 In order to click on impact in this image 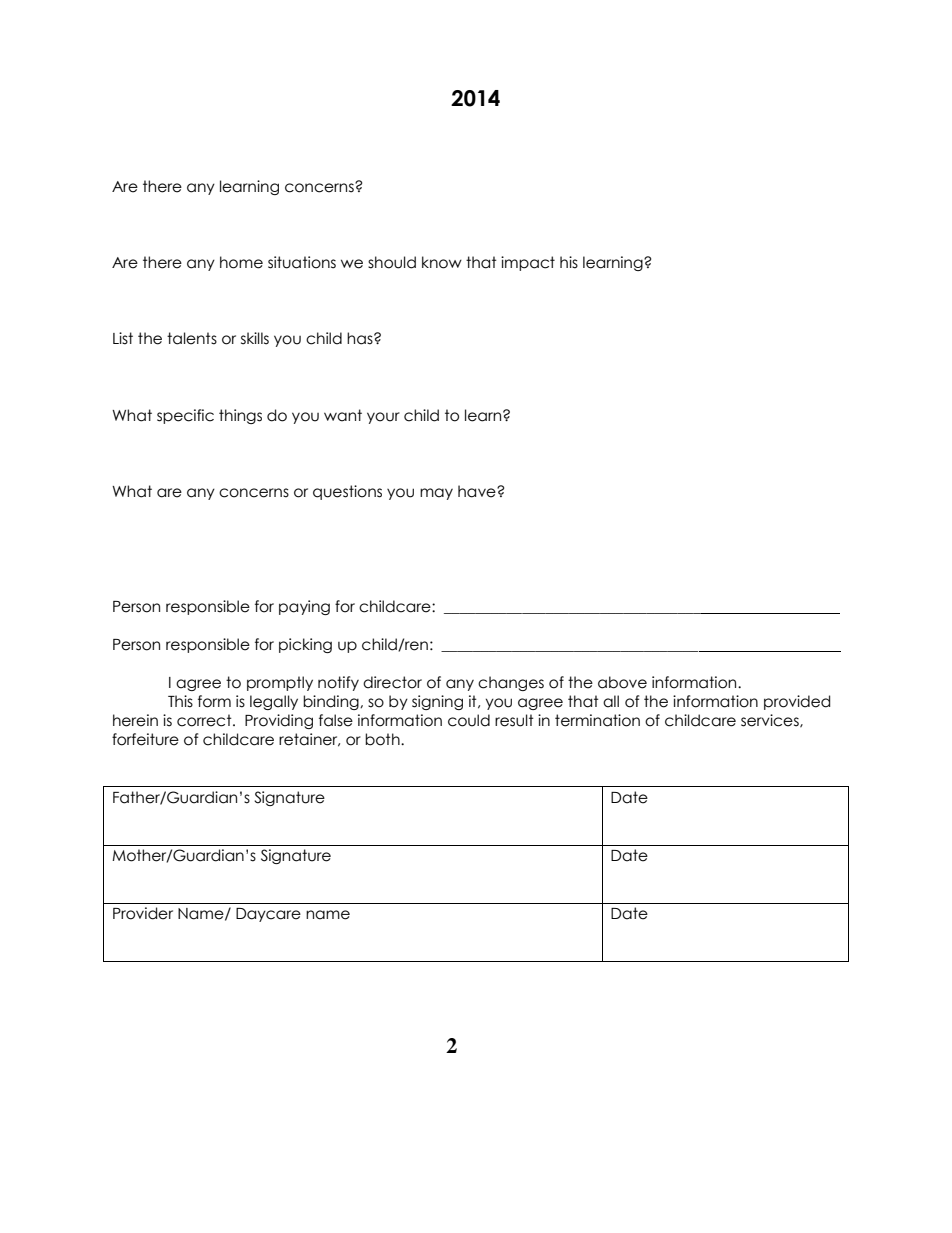, I will do `click(528, 263)`.
